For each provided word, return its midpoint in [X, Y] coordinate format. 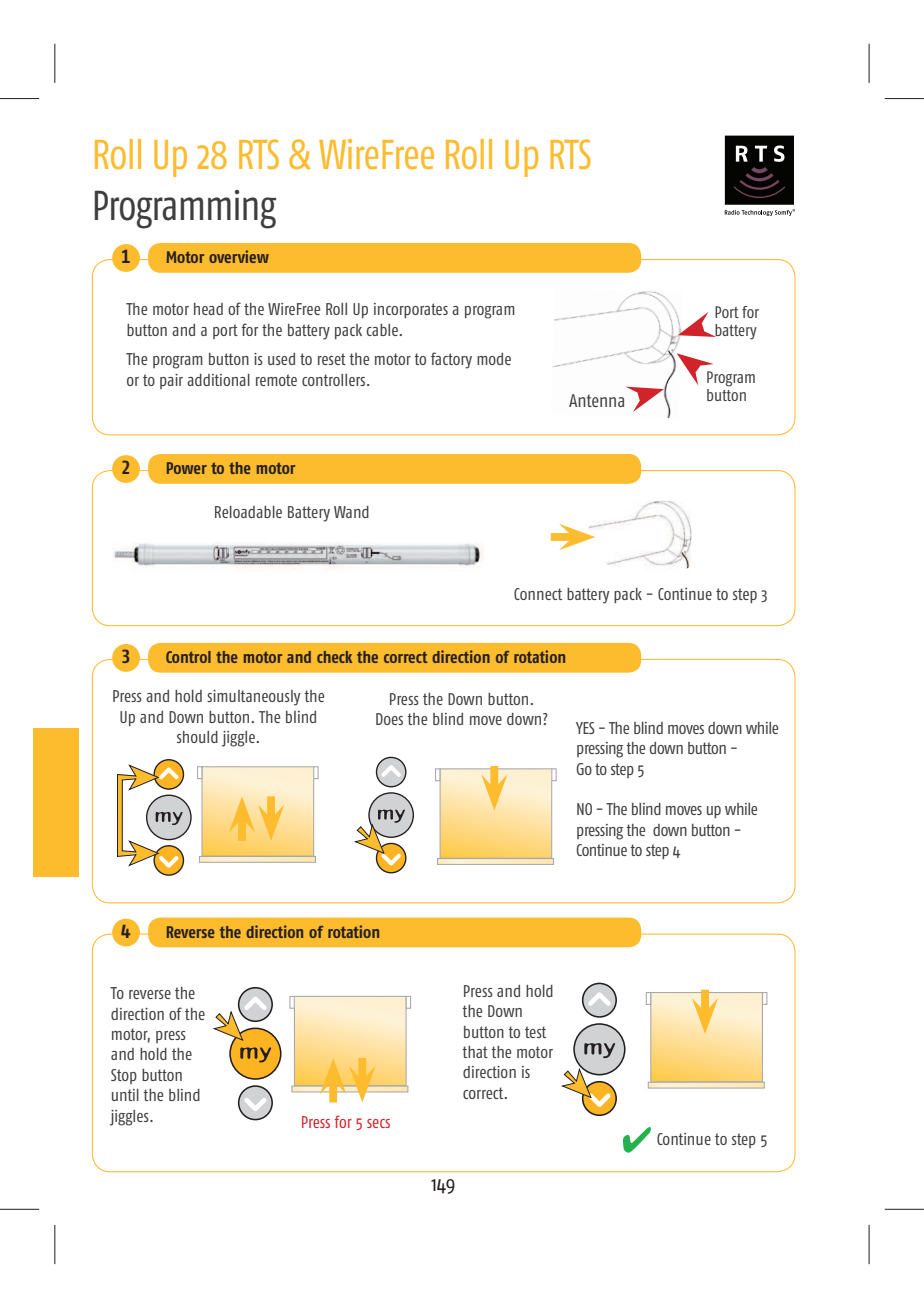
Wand [351, 512]
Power [187, 468]
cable [383, 330]
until [125, 1095]
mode [494, 359]
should [197, 737]
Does [389, 719]
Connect [538, 594]
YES [585, 728]
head [208, 309]
